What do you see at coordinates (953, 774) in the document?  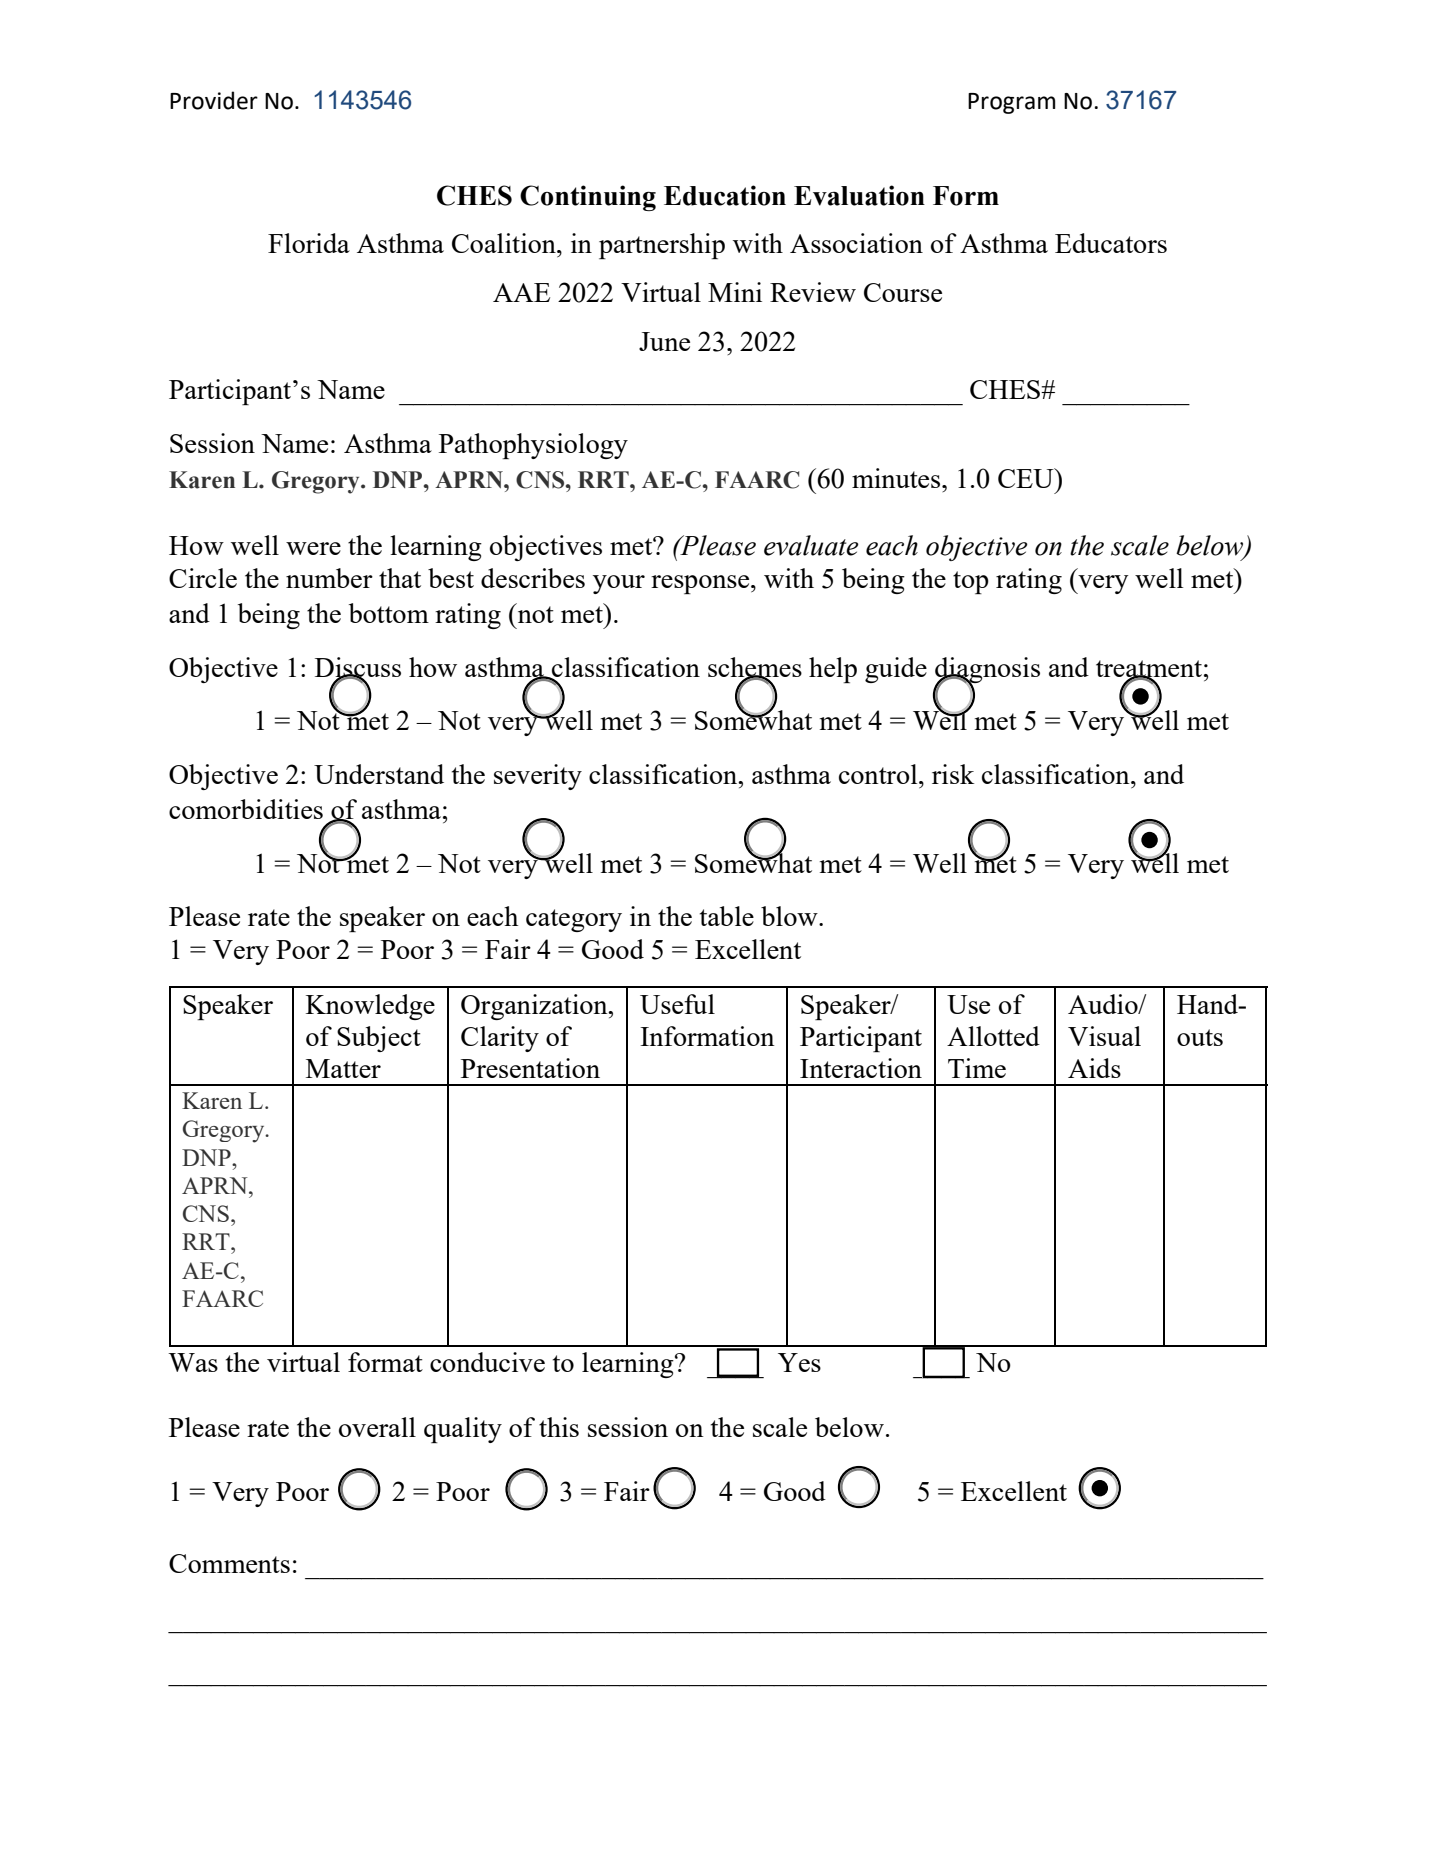 I see `risk` at bounding box center [953, 774].
